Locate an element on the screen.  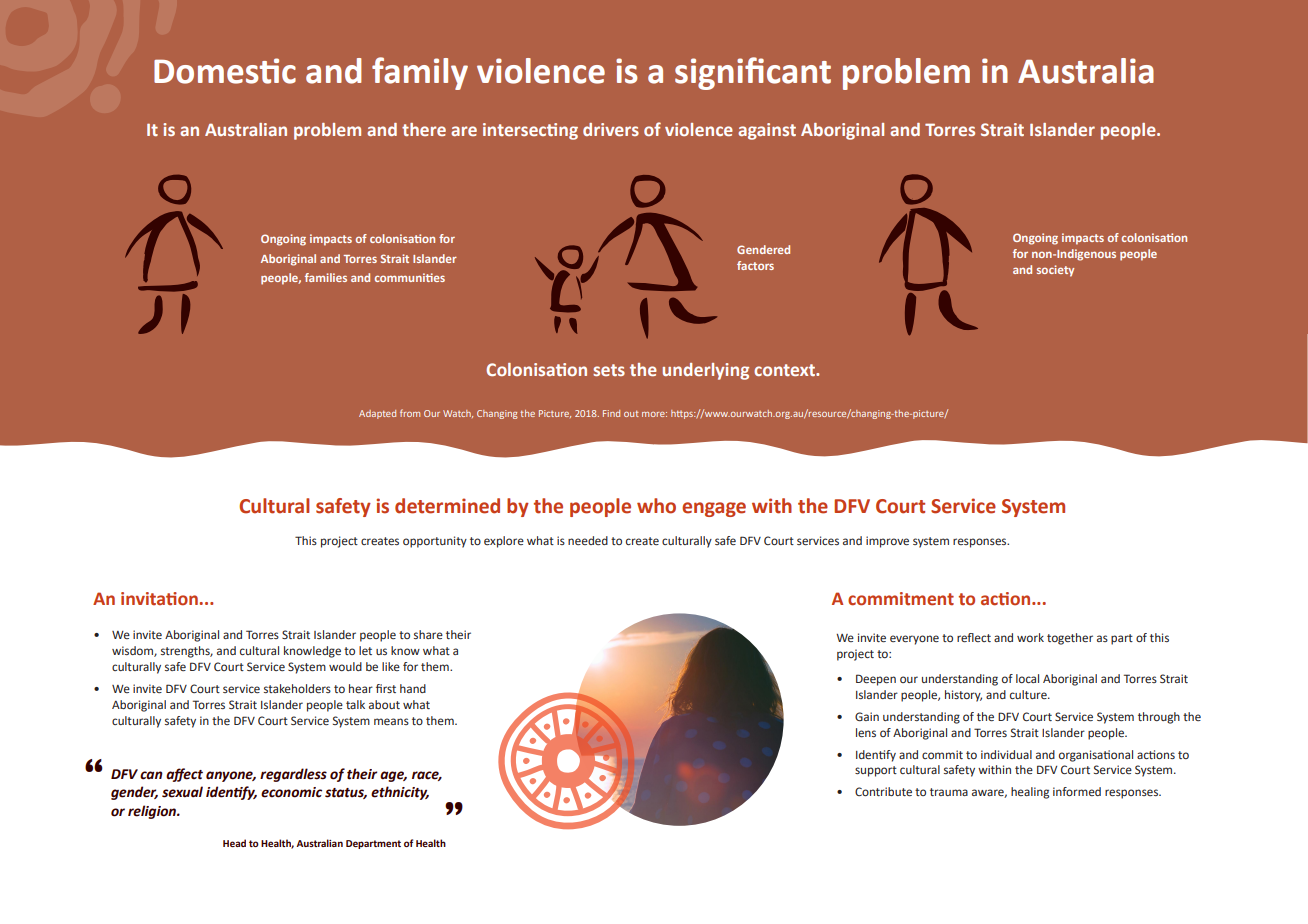
families is located at coordinates (326, 277).
